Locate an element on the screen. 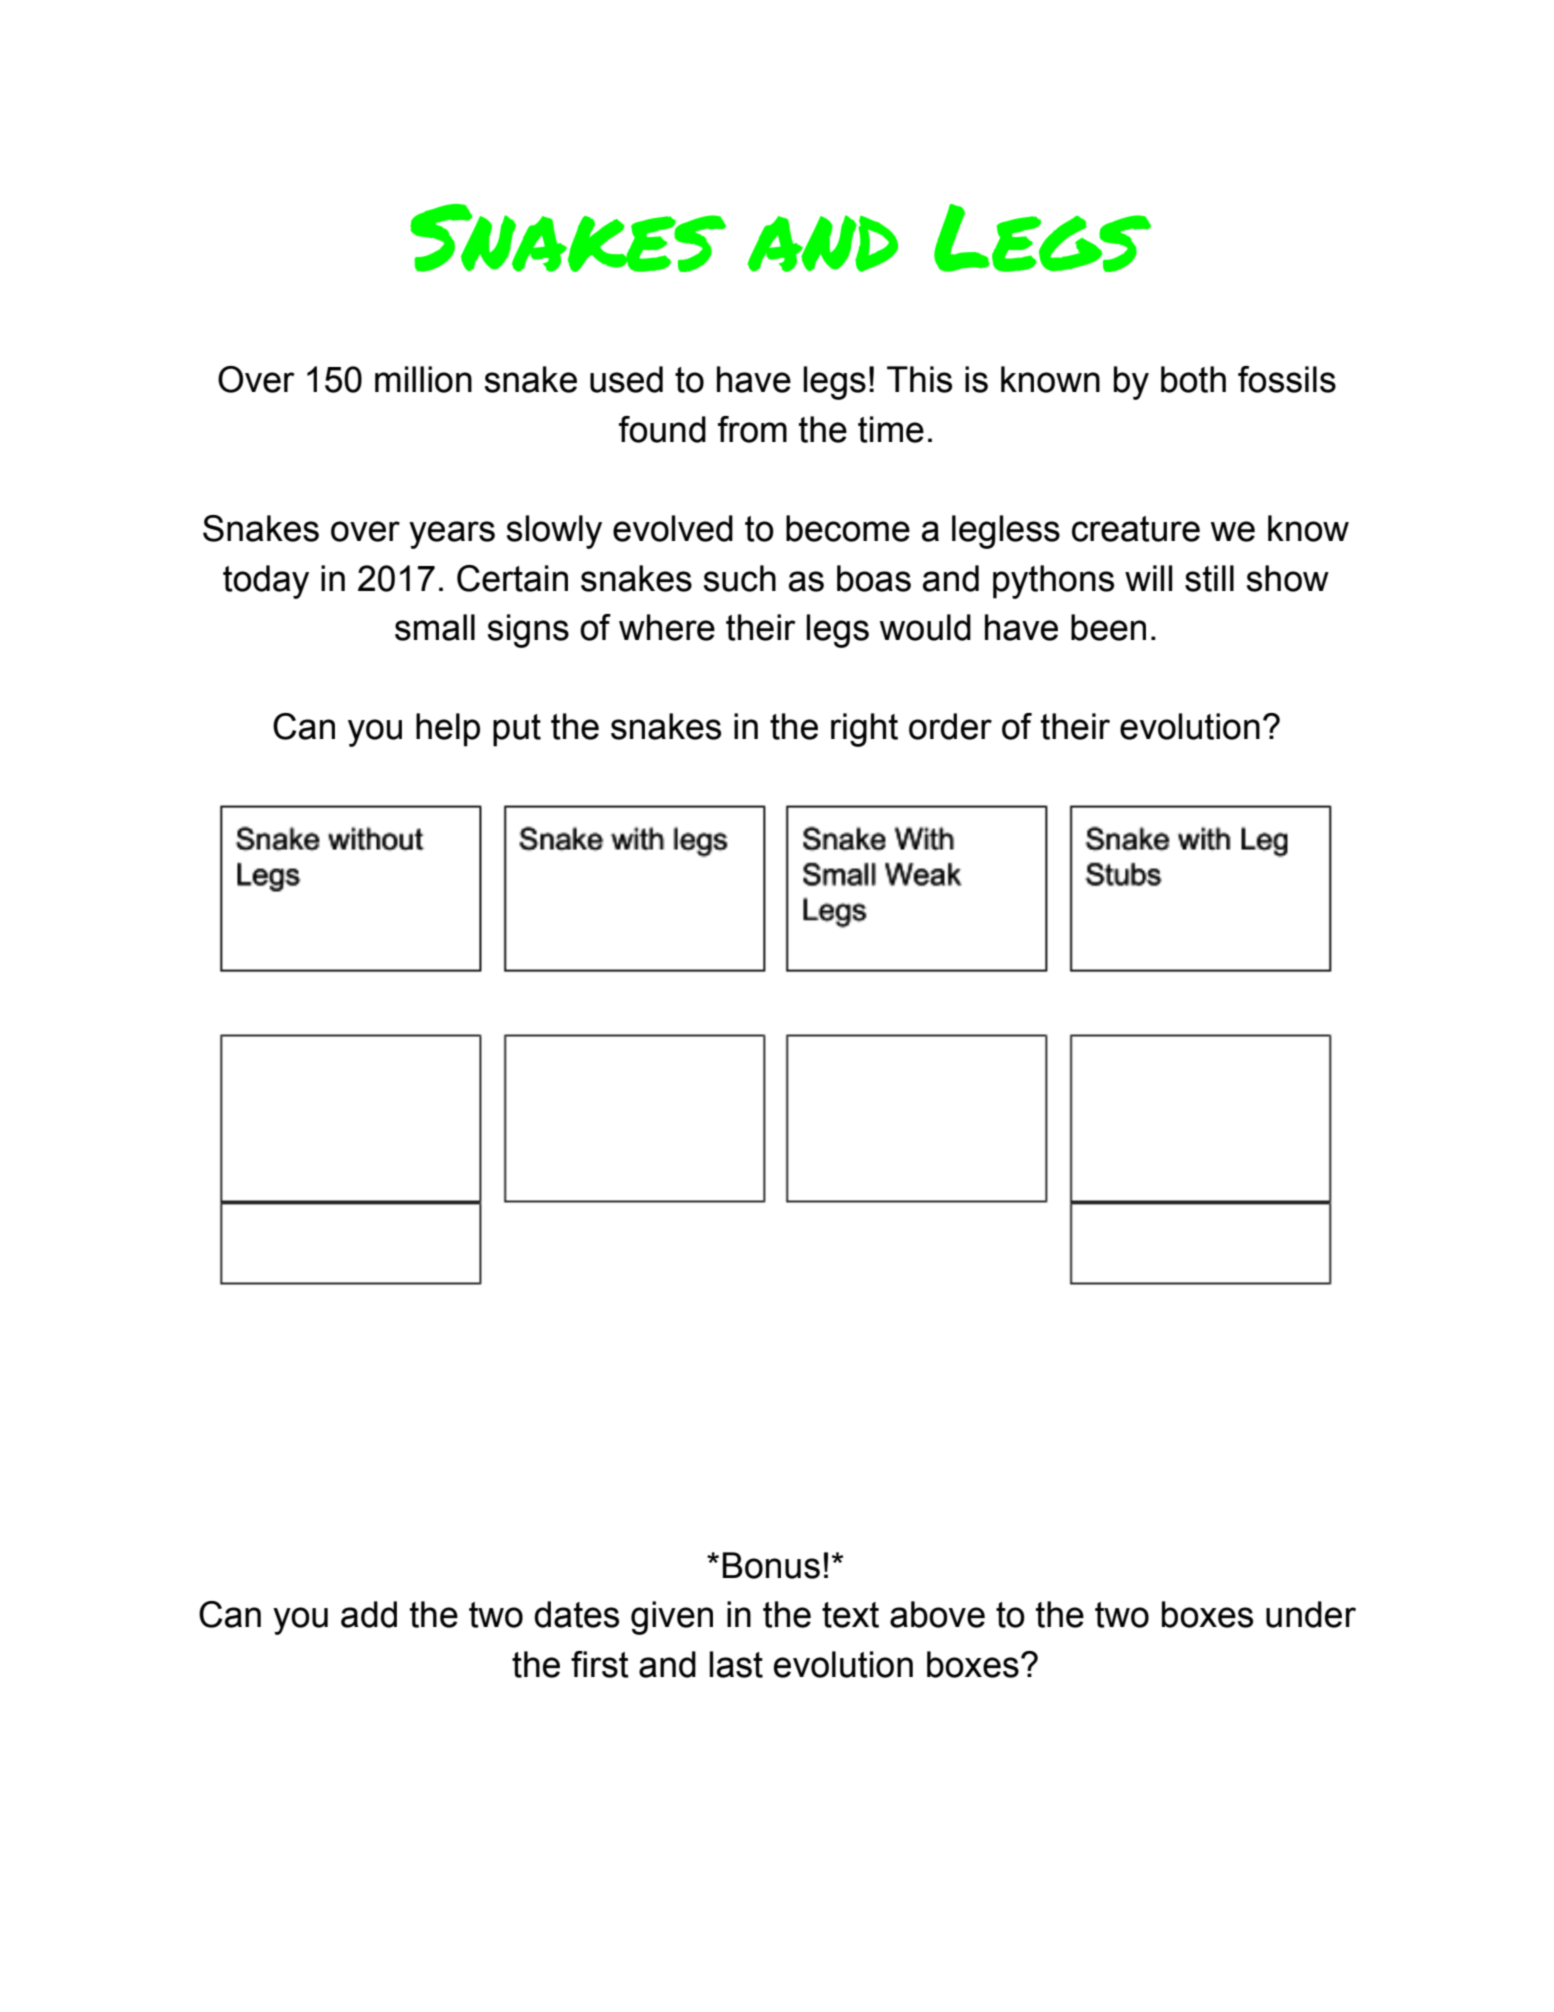  Bonus is located at coordinates (771, 1565).
